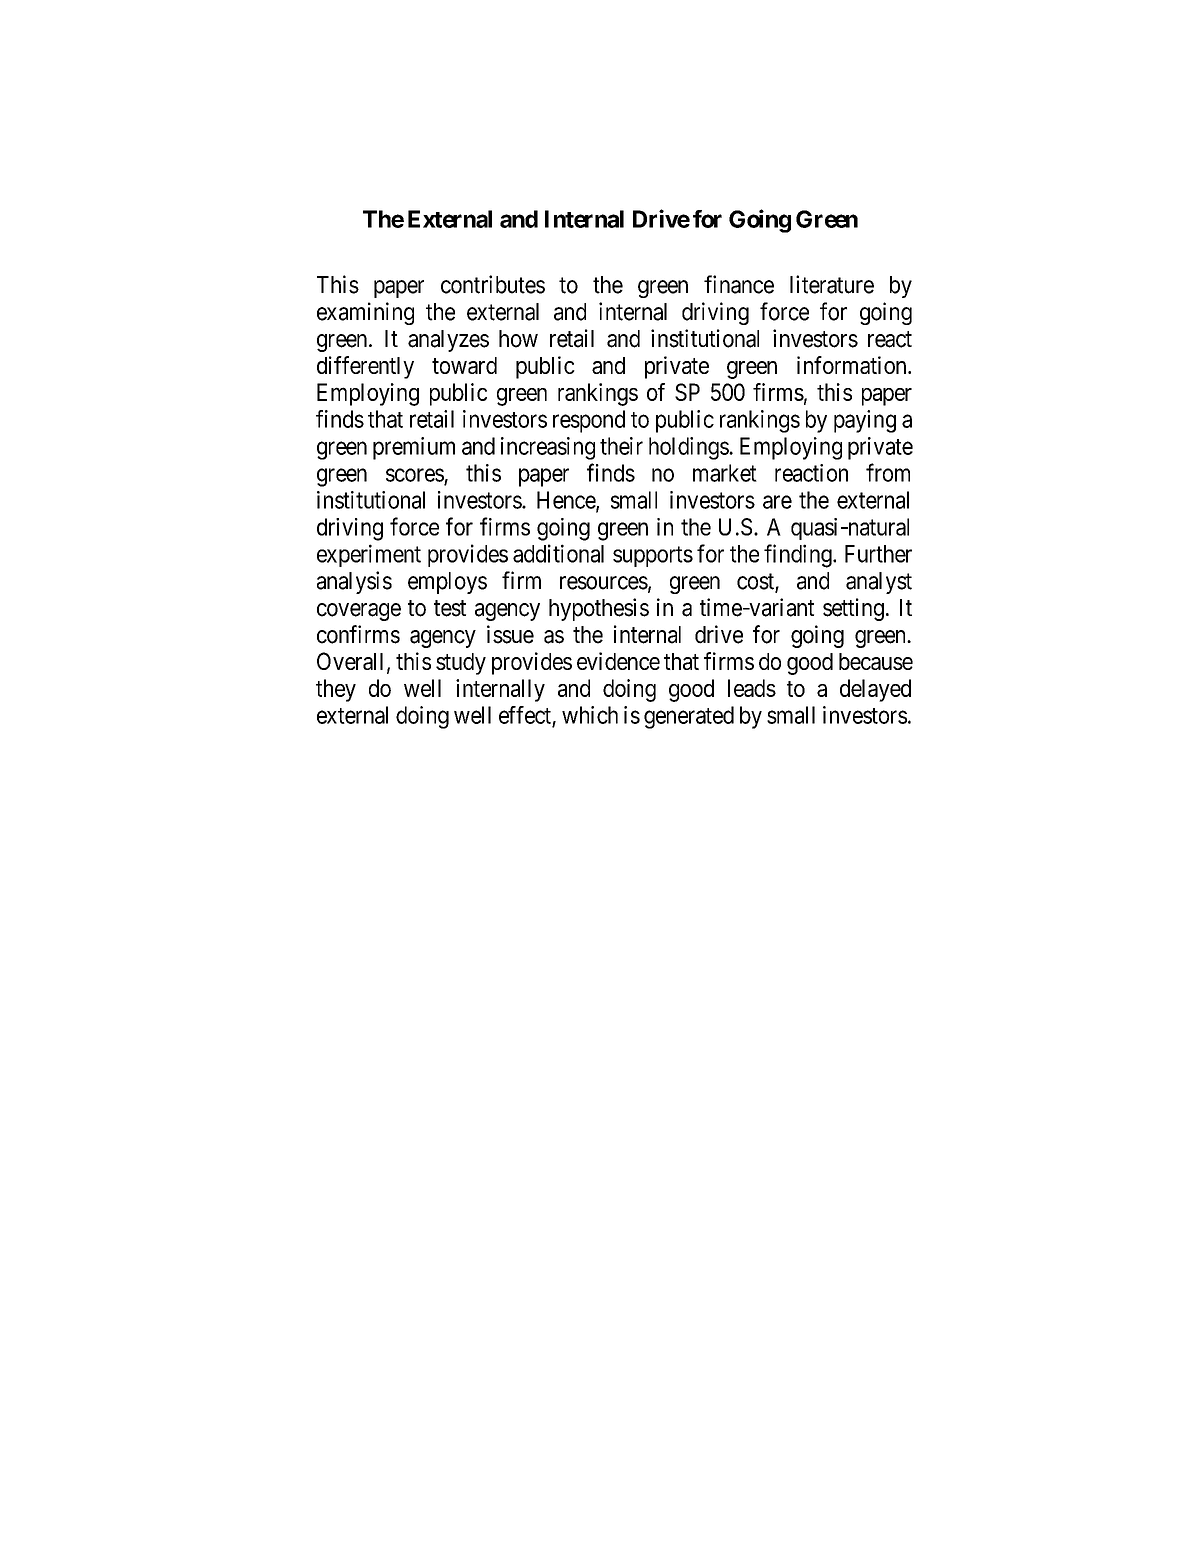 This image has height=1544, width=1193. What do you see at coordinates (567, 501) in the image?
I see `Hence` at bounding box center [567, 501].
